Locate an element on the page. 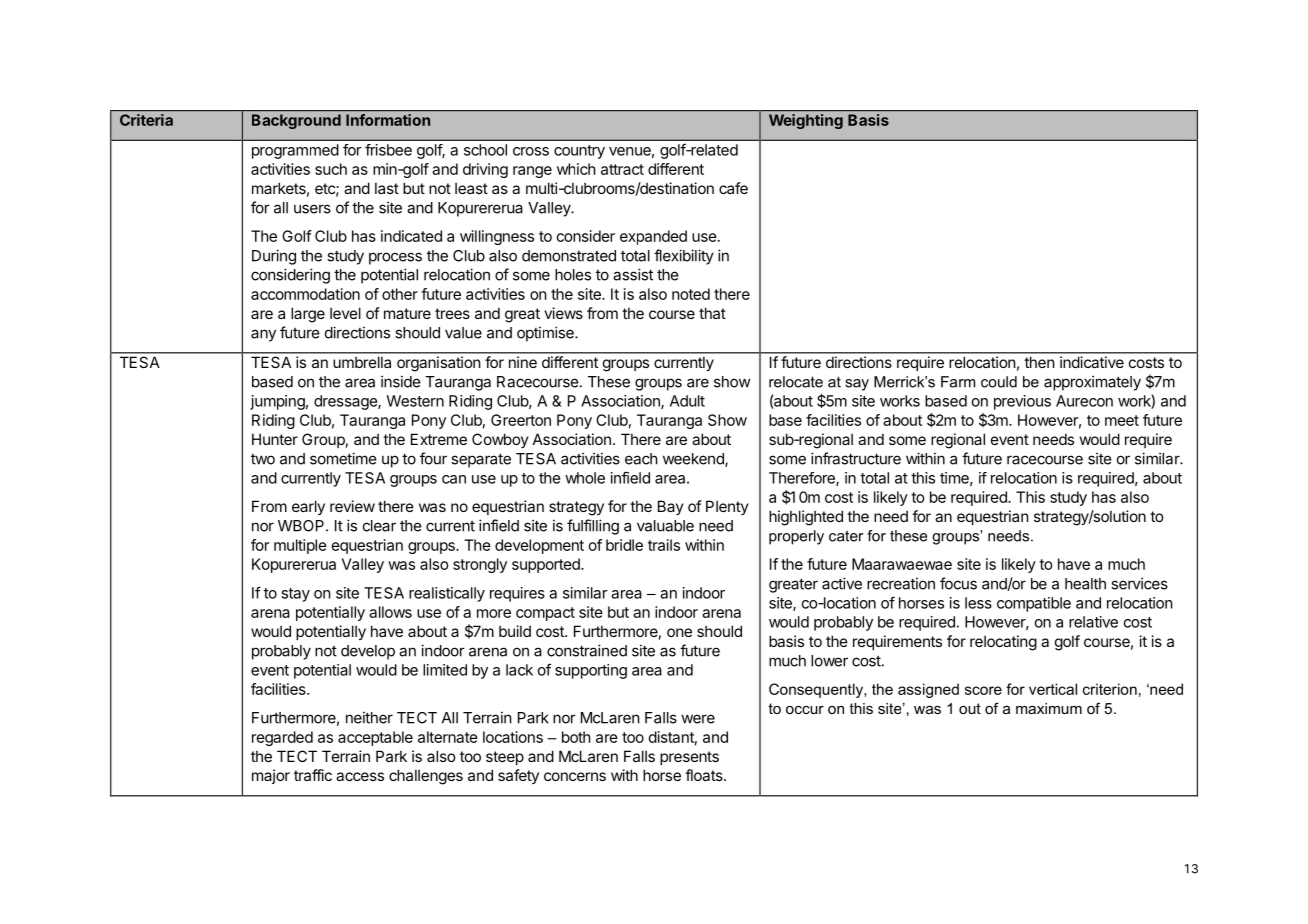 The image size is (1308, 924). each is located at coordinates (641, 459).
